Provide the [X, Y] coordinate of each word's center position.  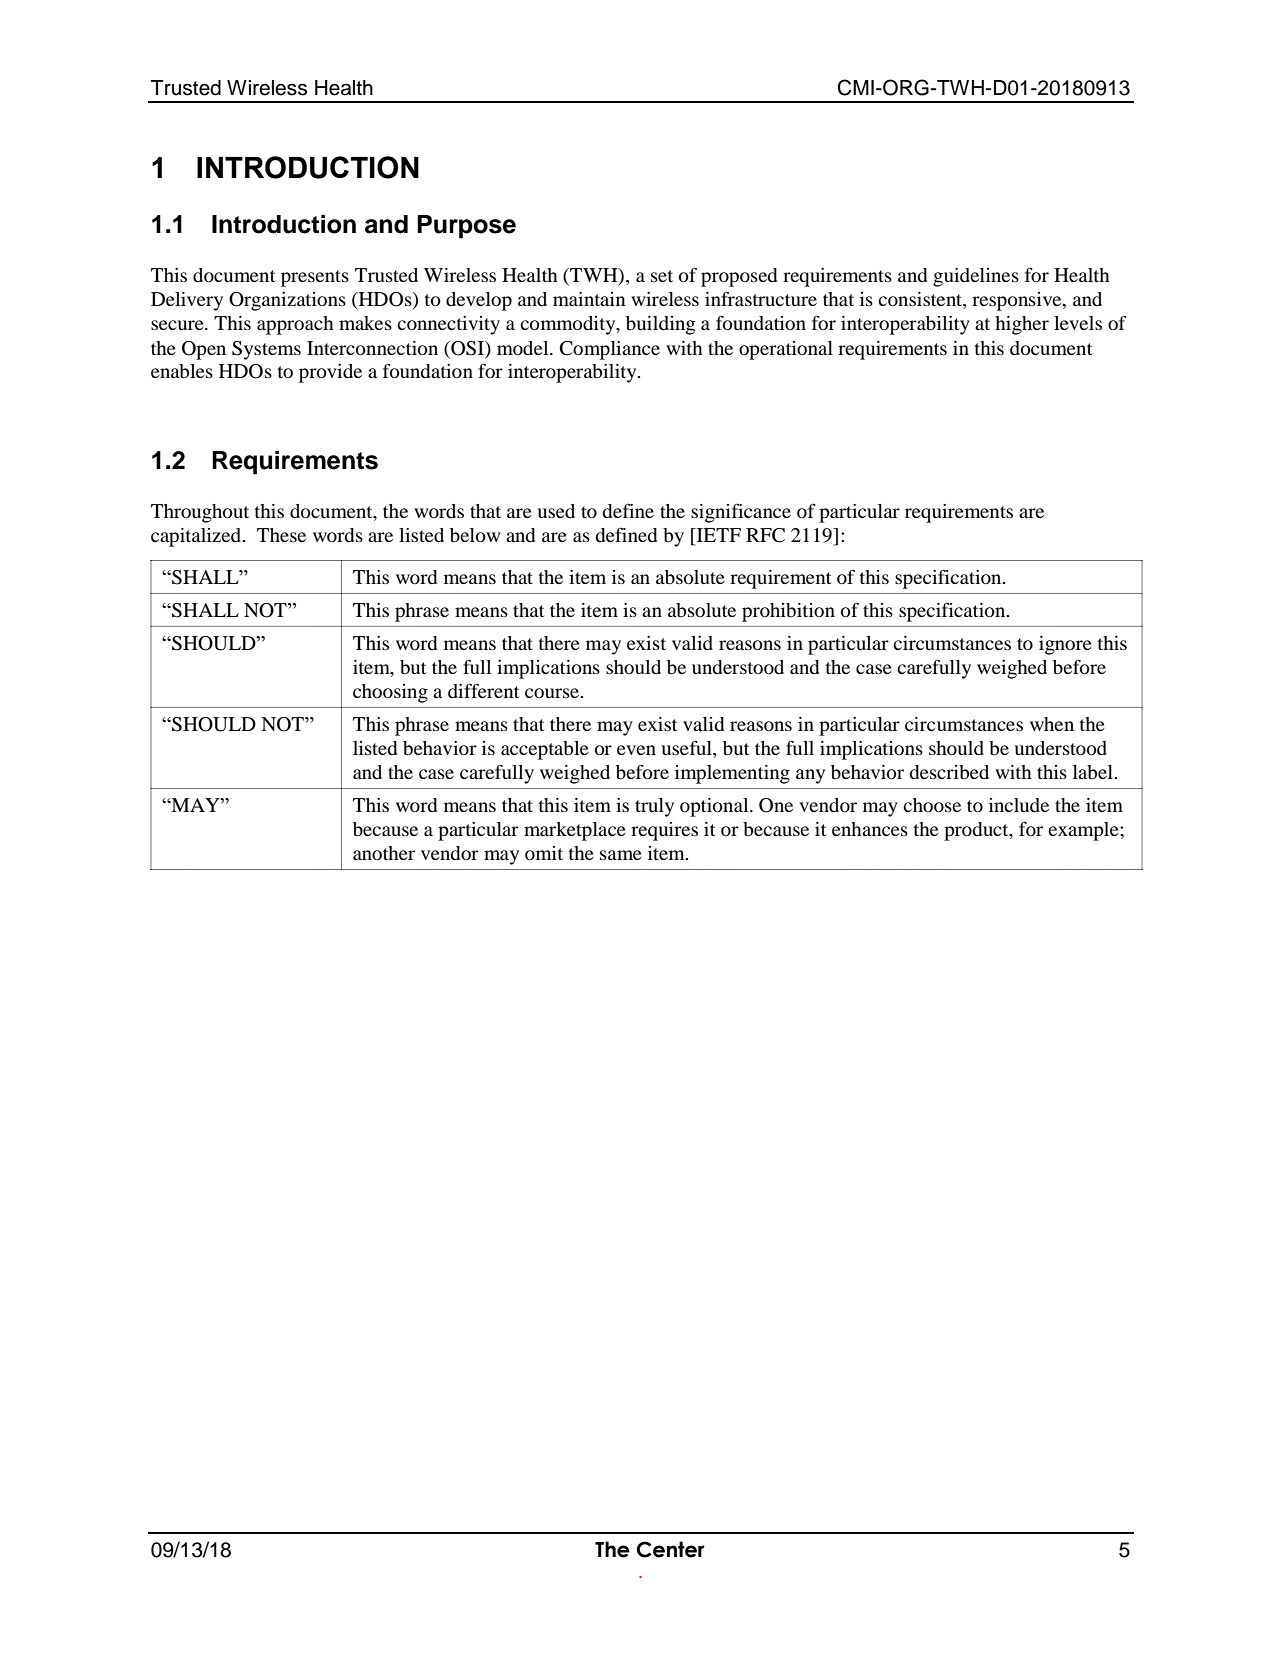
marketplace [575, 831]
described [949, 772]
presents [315, 278]
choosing [390, 693]
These [281, 535]
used [556, 511]
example [1084, 831]
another [384, 853]
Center [671, 1549]
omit [544, 853]
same [621, 855]
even [636, 750]
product [977, 831]
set [662, 276]
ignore [1065, 645]
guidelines [976, 277]
